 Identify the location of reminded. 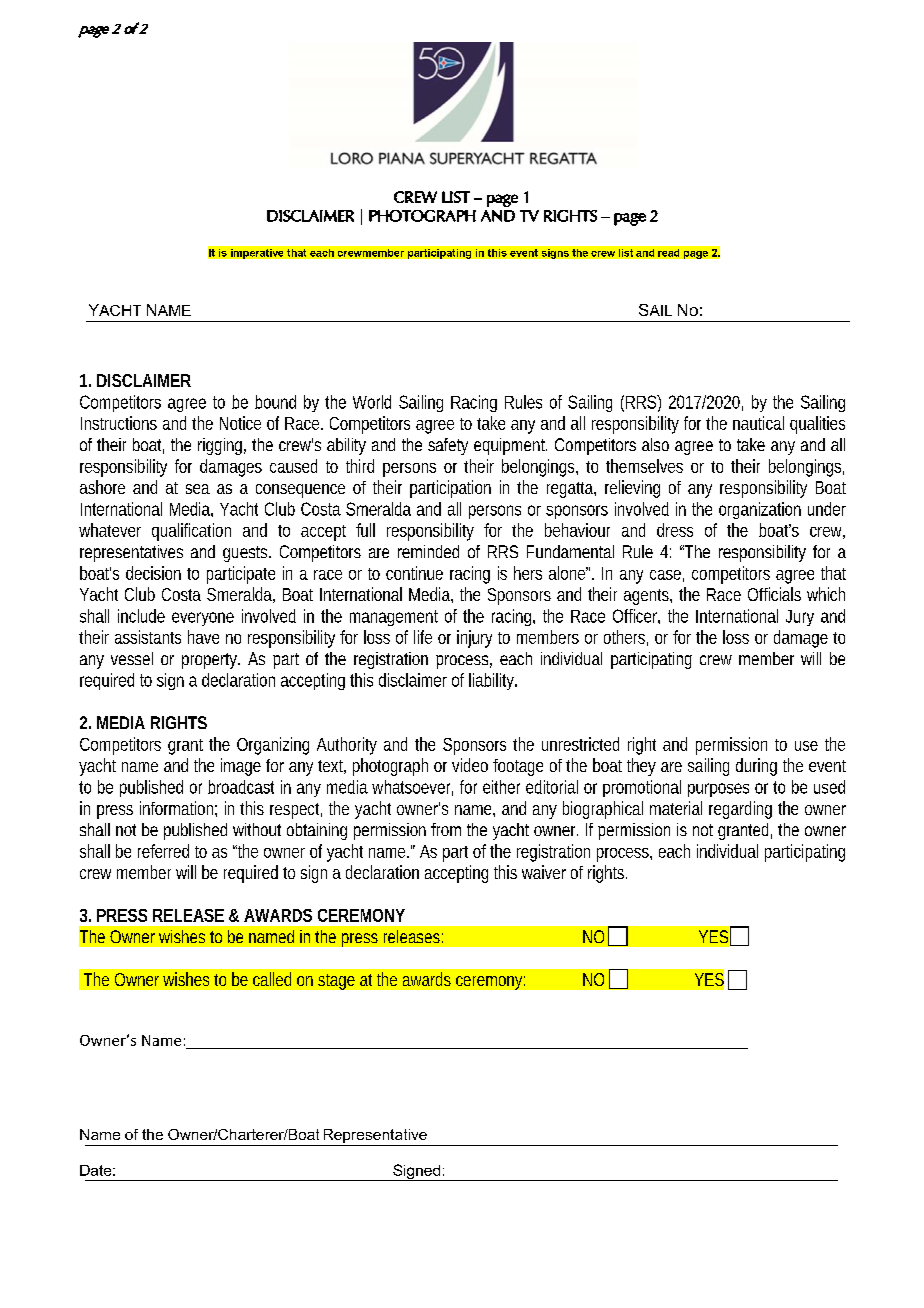
(428, 551).
